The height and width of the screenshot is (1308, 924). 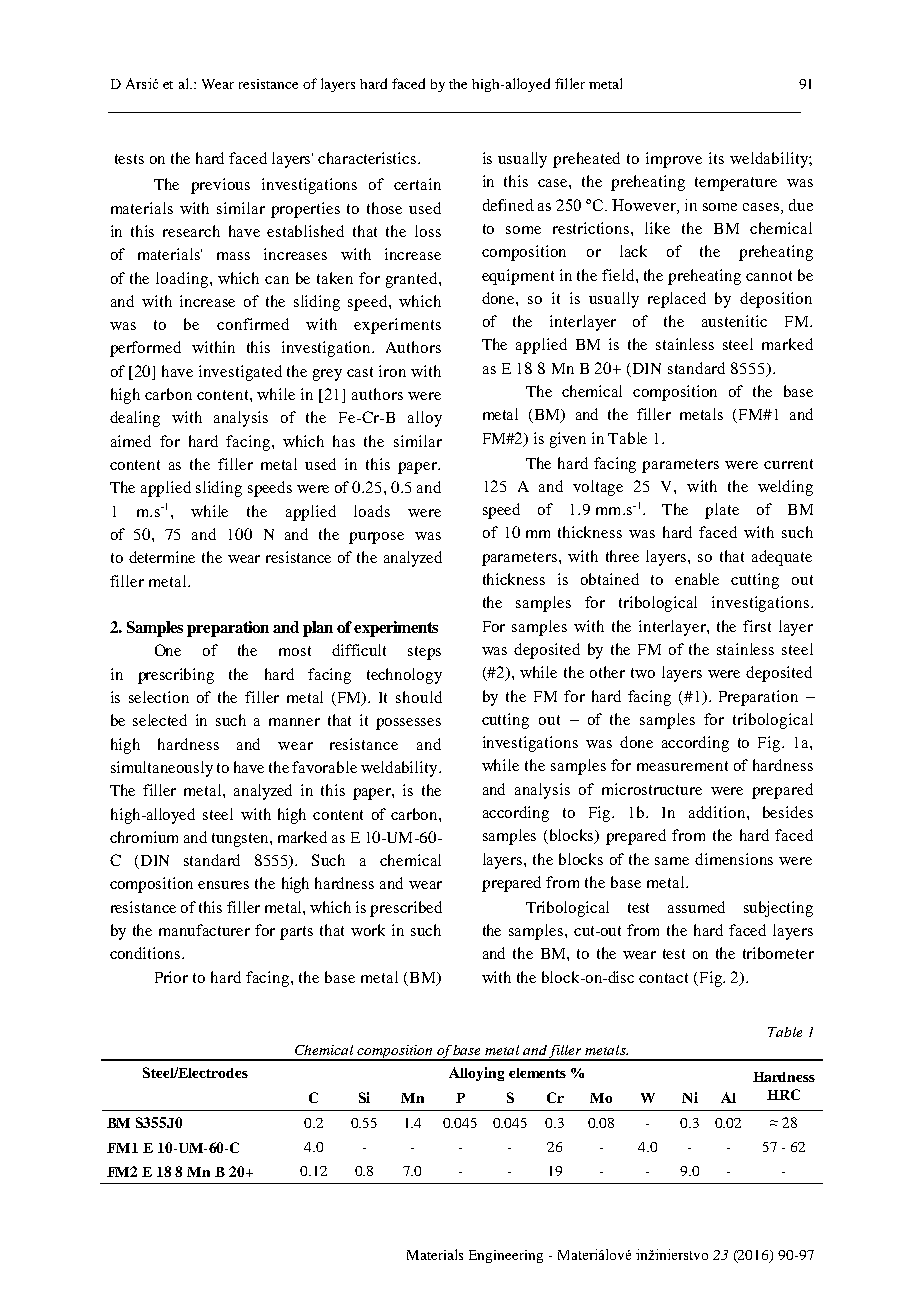 I want to click on should, so click(x=419, y=697).
